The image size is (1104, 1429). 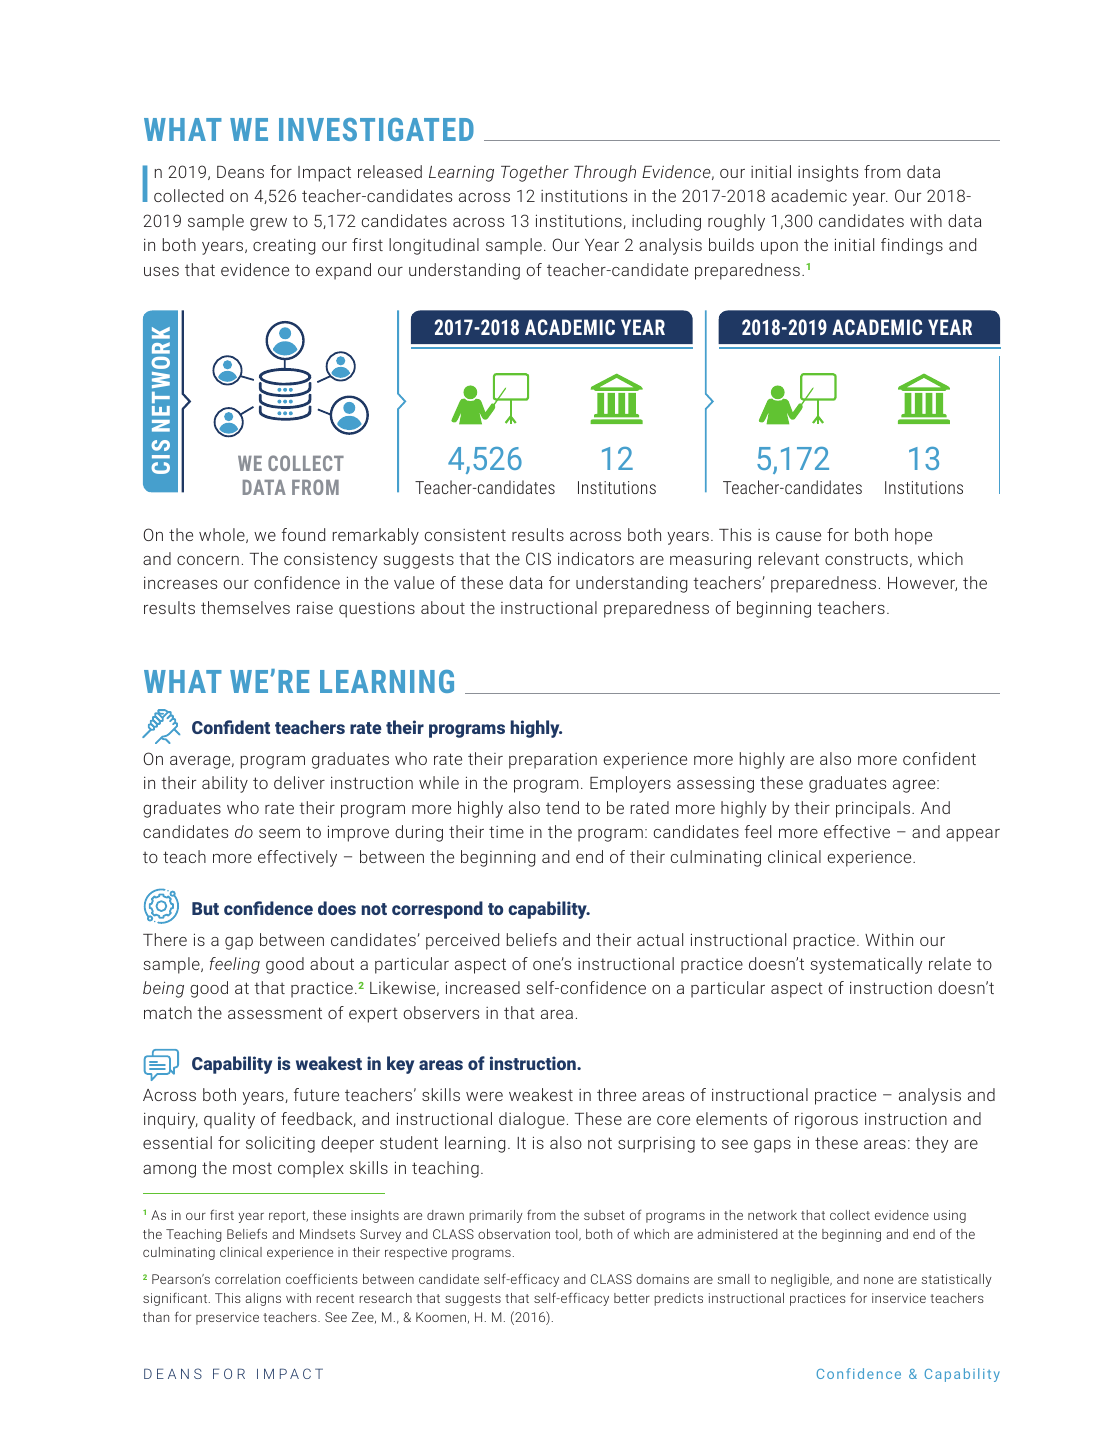 What do you see at coordinates (553, 761) in the screenshot?
I see `preparation` at bounding box center [553, 761].
